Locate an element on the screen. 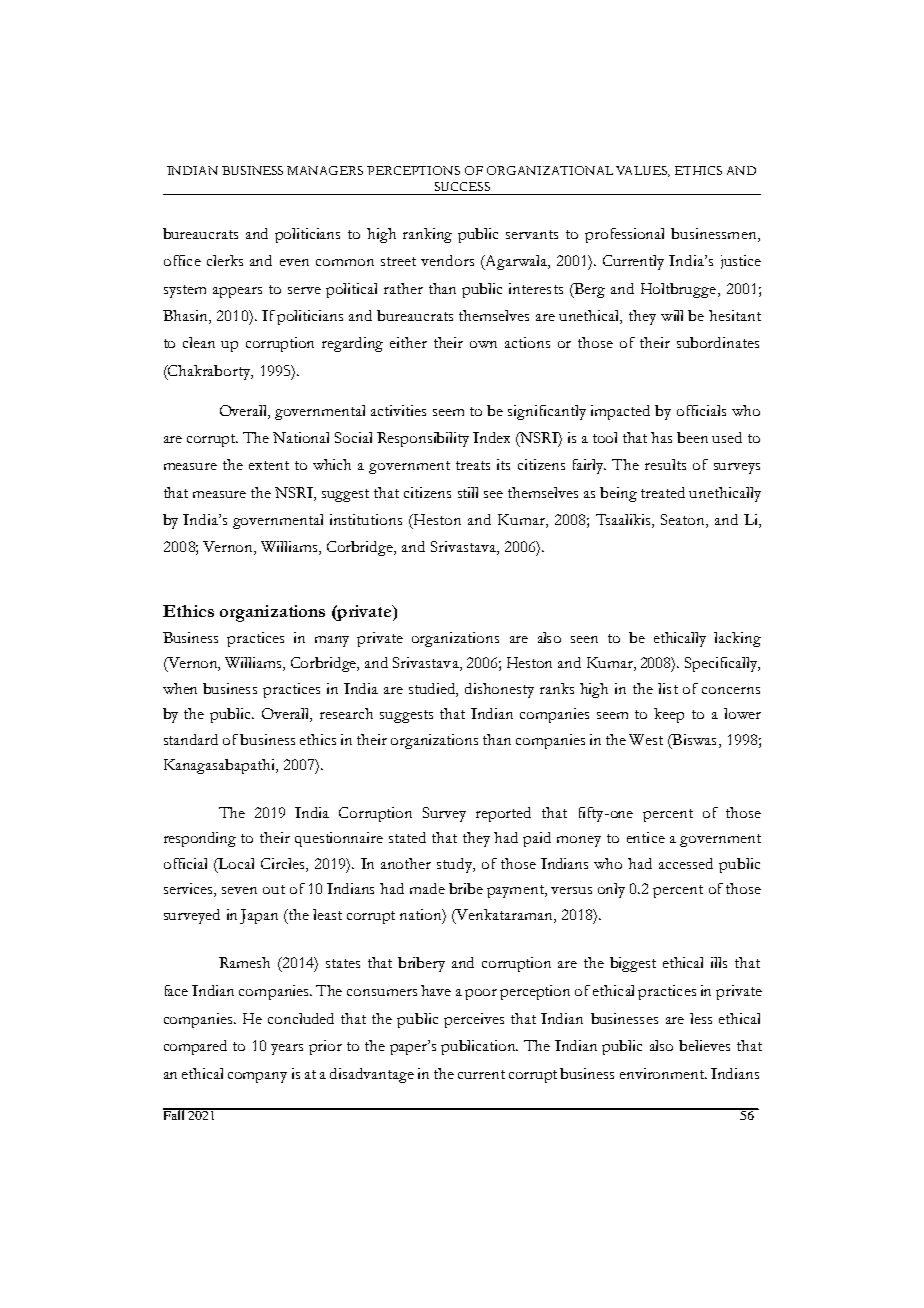 The width and height of the screenshot is (924, 1308). still is located at coordinates (468, 492).
